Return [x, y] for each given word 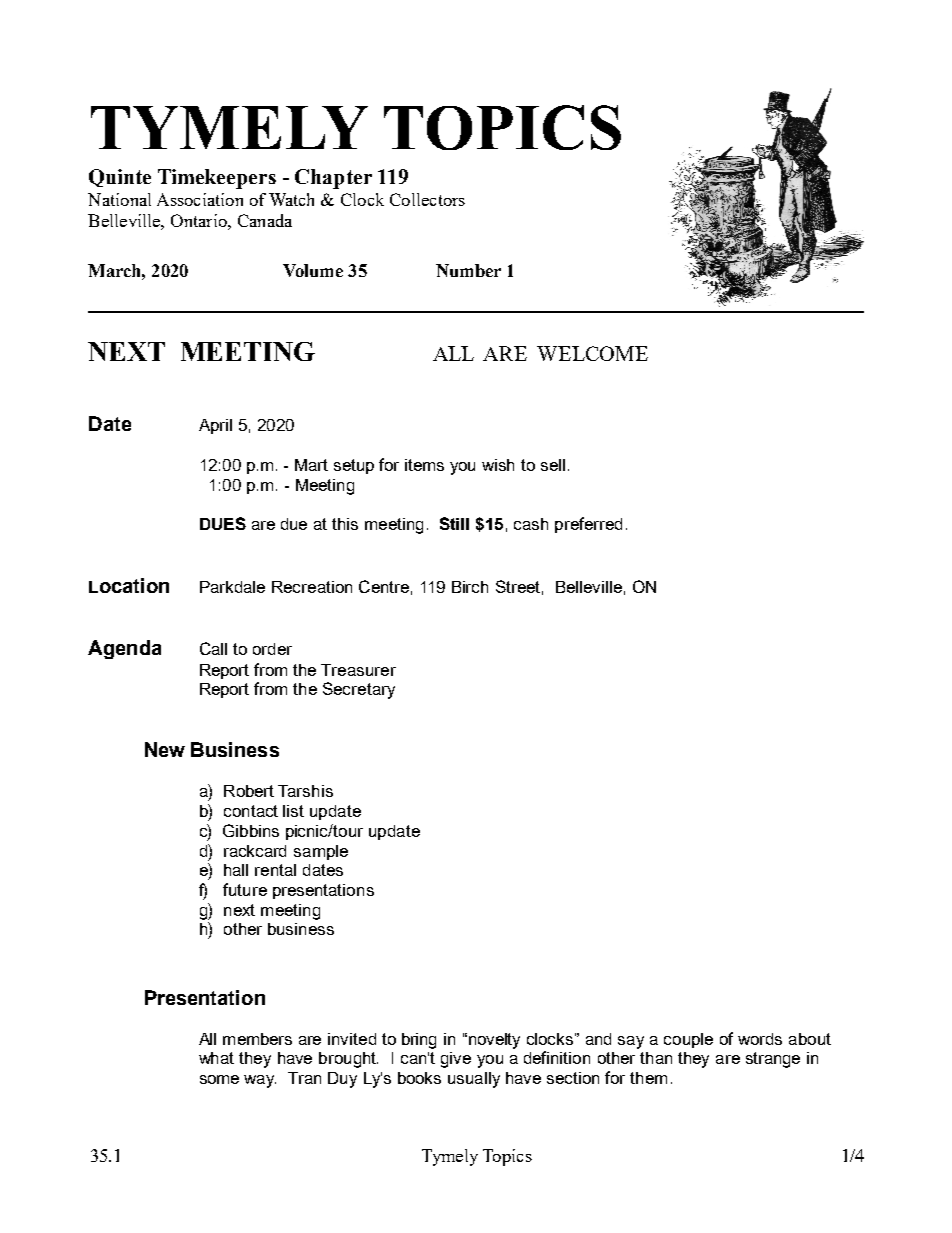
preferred [588, 525]
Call [213, 648]
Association [200, 199]
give [456, 1060]
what [216, 1058]
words [760, 1039]
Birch [470, 587]
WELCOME [592, 353]
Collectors [427, 199]
